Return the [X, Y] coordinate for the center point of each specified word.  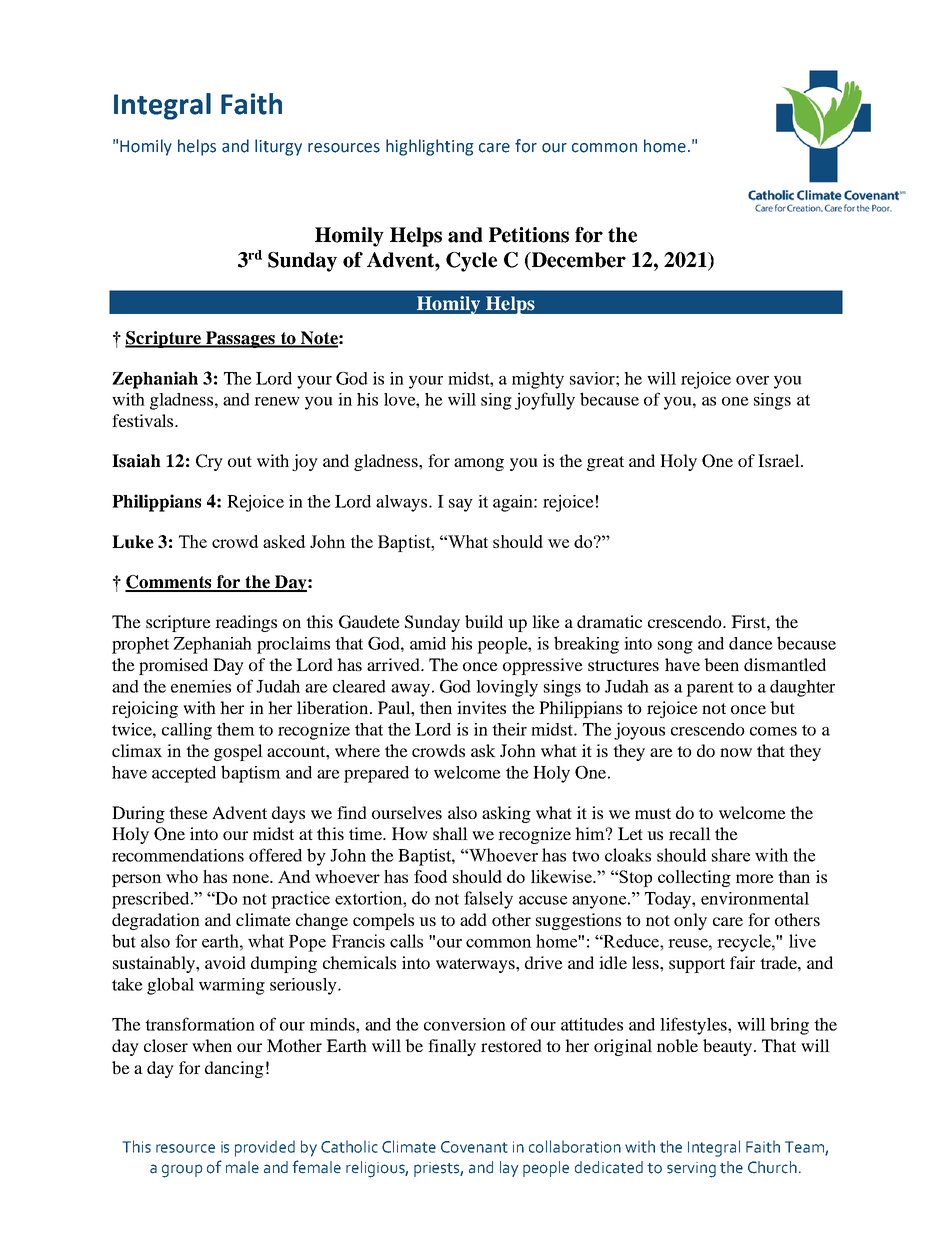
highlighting [429, 147]
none [251, 878]
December [577, 261]
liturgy [278, 147]
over [752, 380]
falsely [488, 900]
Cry [209, 462]
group [182, 1171]
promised [173, 666]
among [479, 464]
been [721, 664]
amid [428, 643]
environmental [755, 898]
